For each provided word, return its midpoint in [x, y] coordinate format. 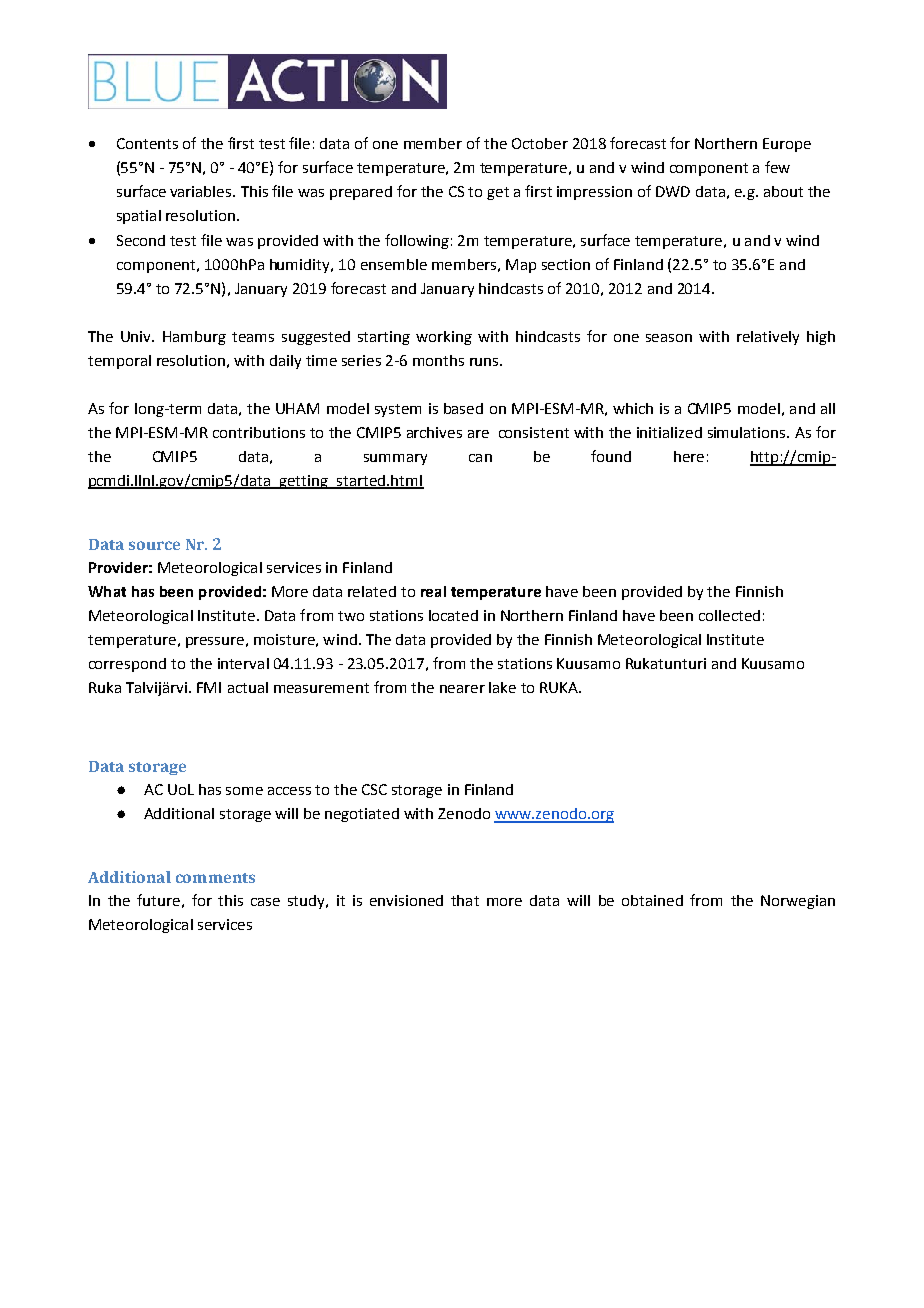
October [540, 143]
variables [202, 191]
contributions [259, 432]
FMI [209, 687]
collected [729, 615]
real [433, 591]
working [444, 338]
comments [215, 878]
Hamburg [194, 338]
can [480, 458]
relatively [768, 338]
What [107, 591]
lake [502, 687]
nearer [462, 689]
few [777, 167]
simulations [748, 432]
